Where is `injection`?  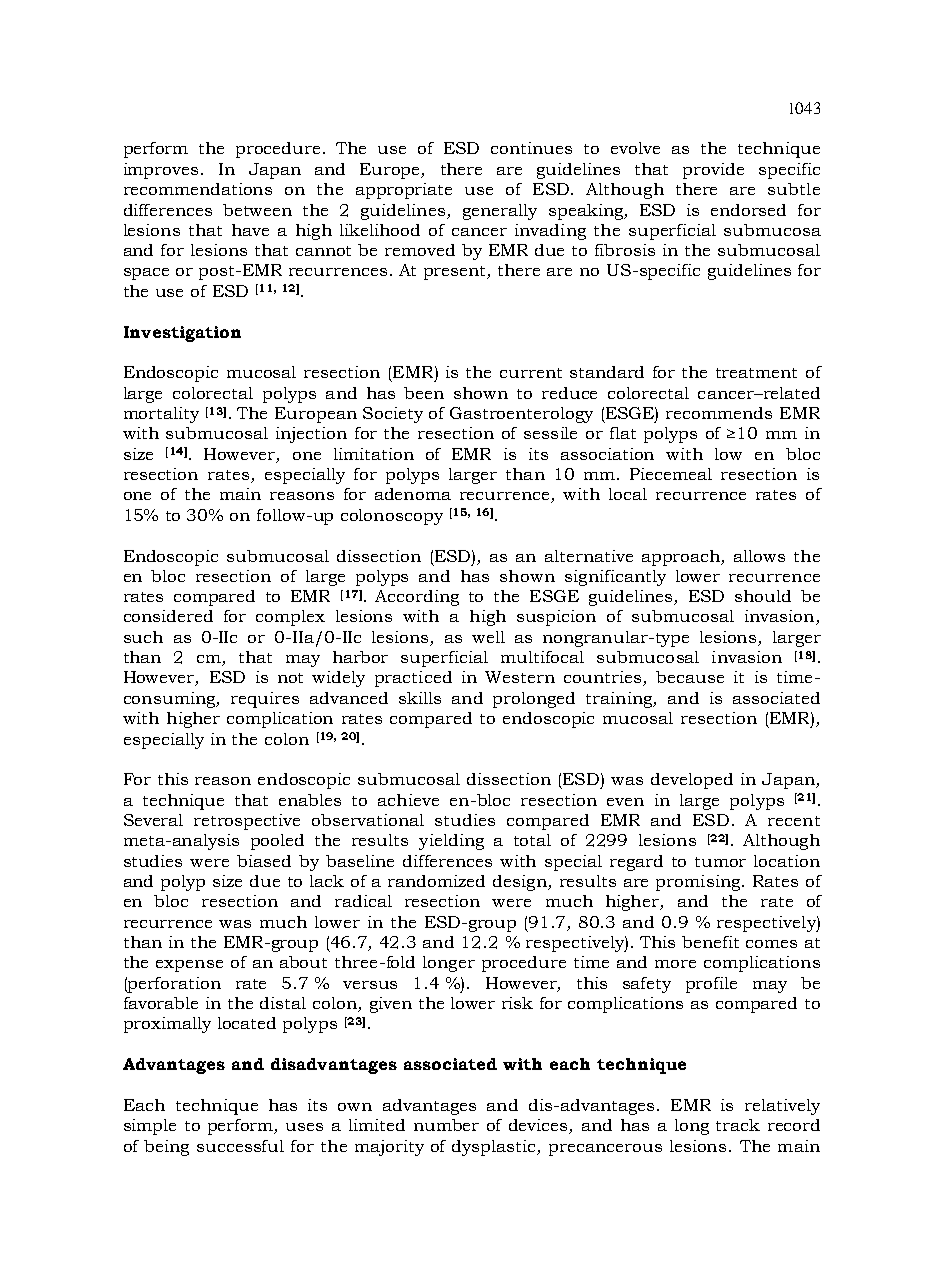
injection is located at coordinates (311, 435).
